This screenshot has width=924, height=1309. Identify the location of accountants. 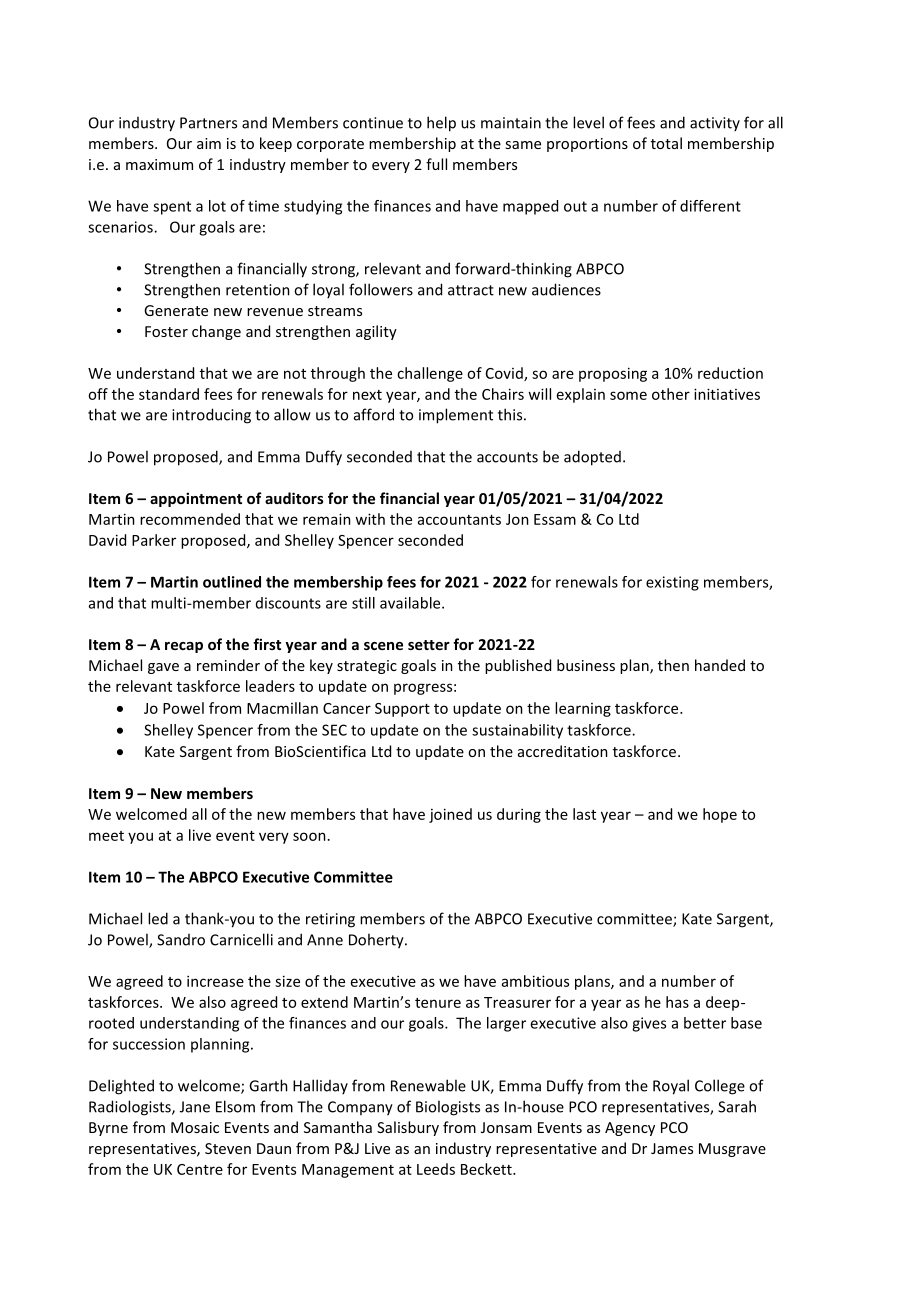
(459, 520).
